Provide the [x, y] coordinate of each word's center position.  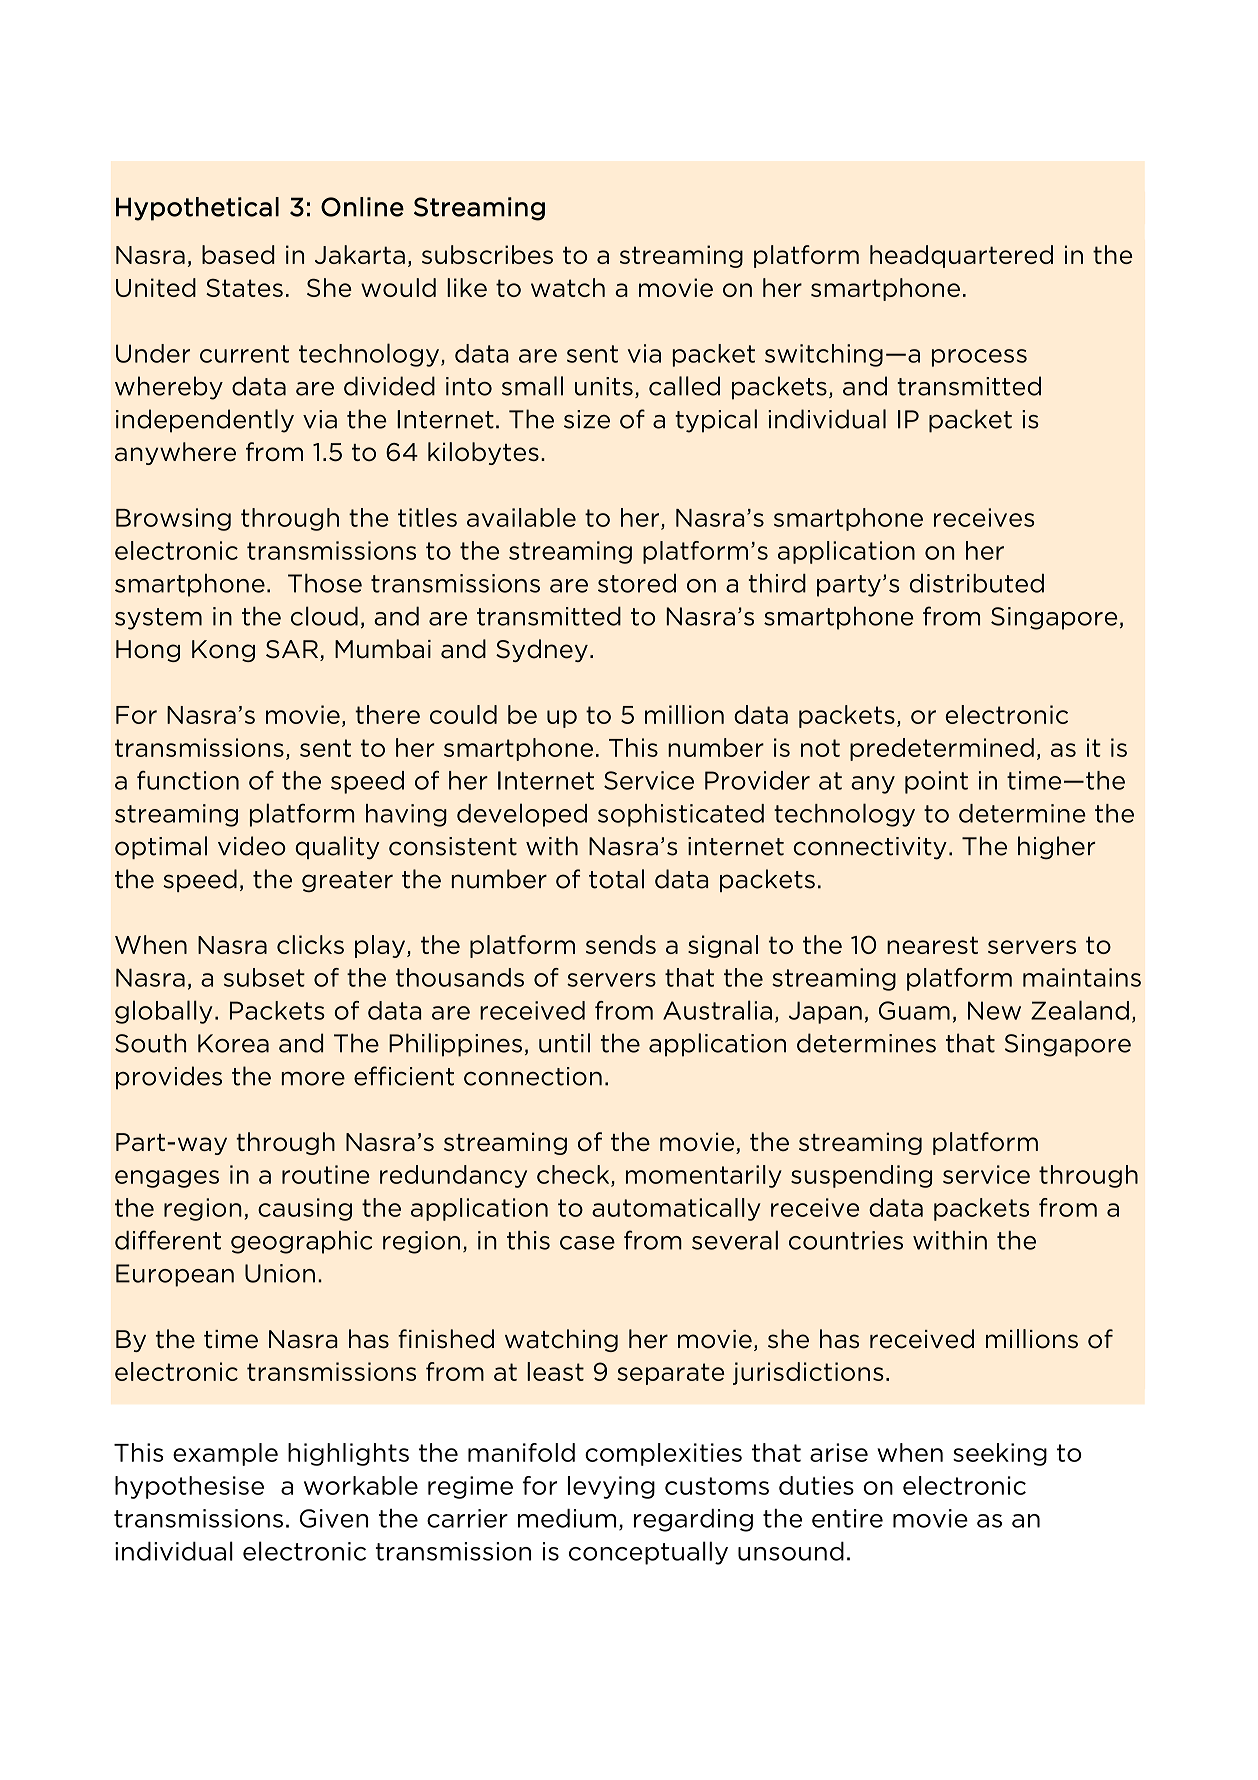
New [994, 1010]
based [238, 254]
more [313, 1079]
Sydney [542, 650]
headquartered [961, 256]
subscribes [487, 254]
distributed [976, 583]
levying [611, 1487]
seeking [1000, 1454]
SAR [293, 650]
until [564, 1043]
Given [334, 1518]
